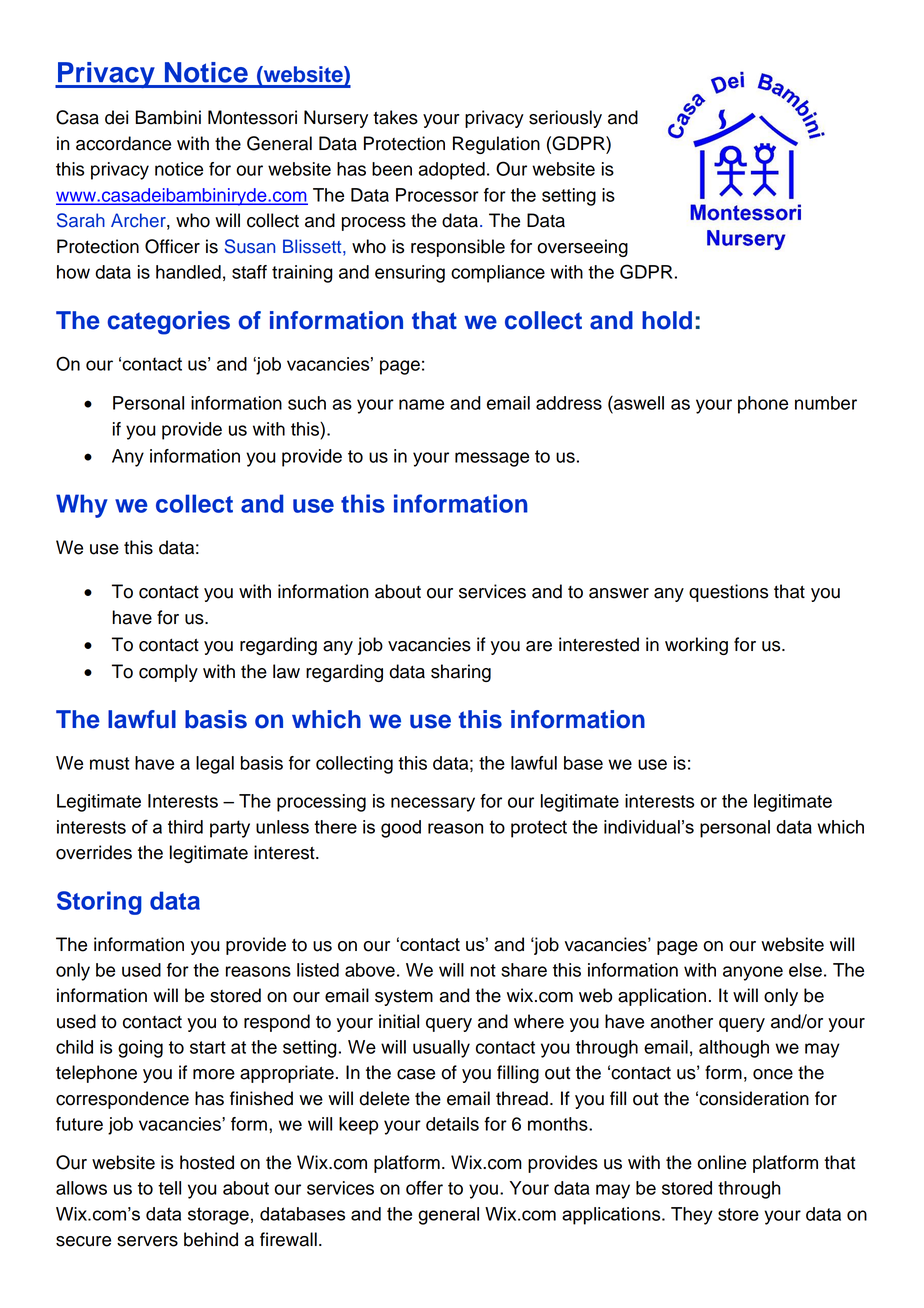 This image has width=924, height=1308. I want to click on working, so click(696, 646).
